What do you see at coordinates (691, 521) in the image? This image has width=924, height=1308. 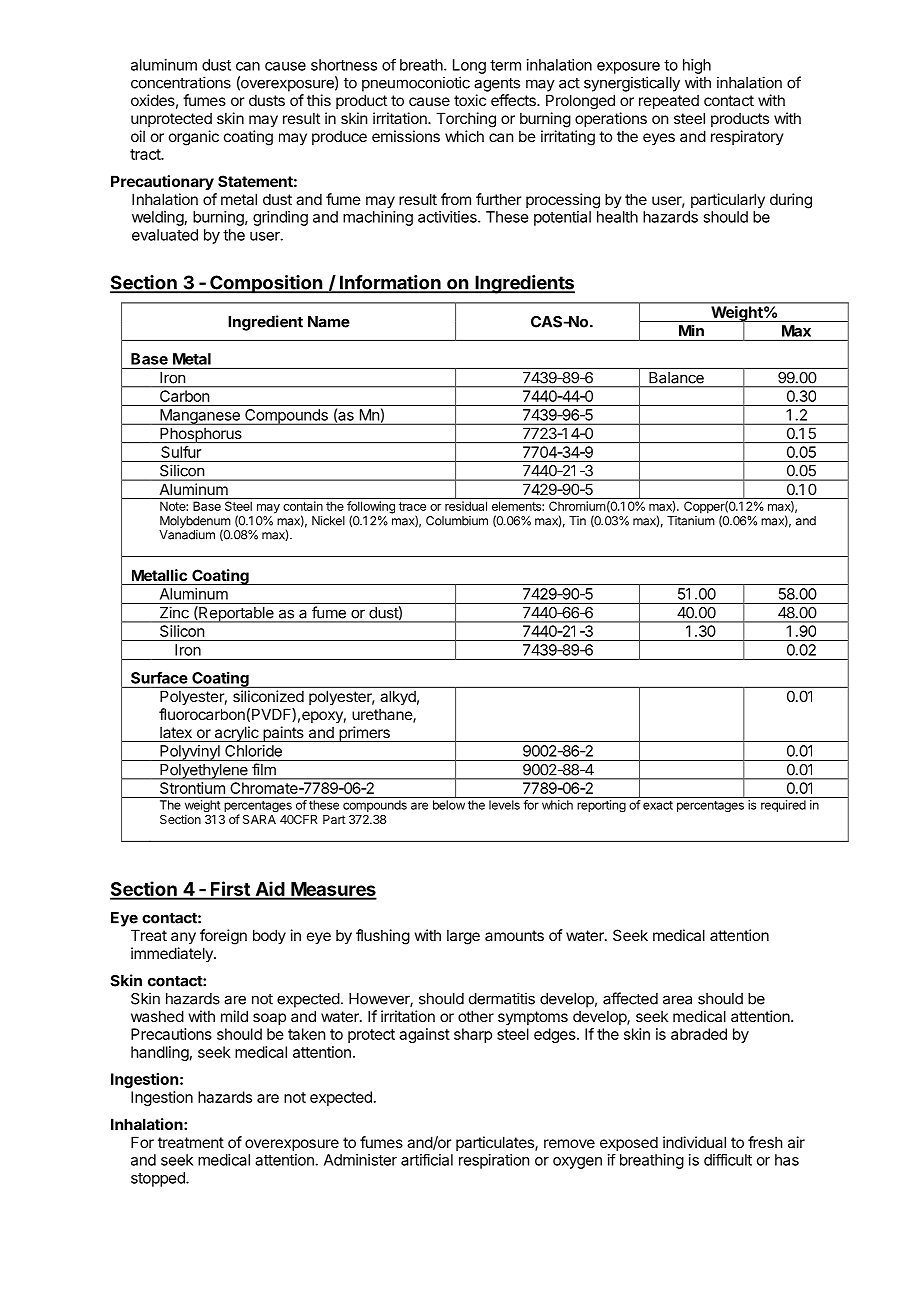 I see `Titanium` at bounding box center [691, 521].
